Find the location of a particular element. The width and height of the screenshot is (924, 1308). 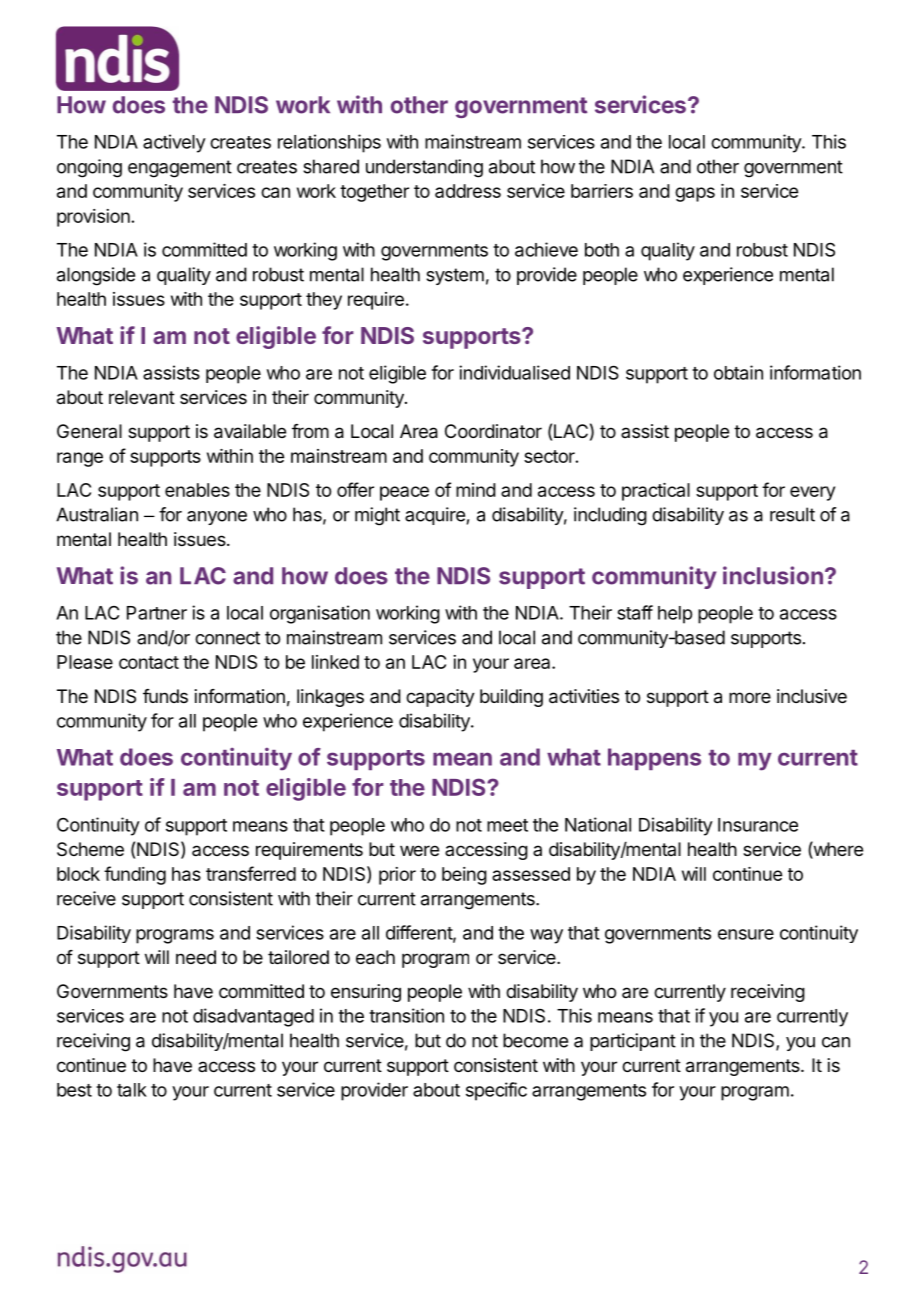

understanding is located at coordinates (424, 168).
